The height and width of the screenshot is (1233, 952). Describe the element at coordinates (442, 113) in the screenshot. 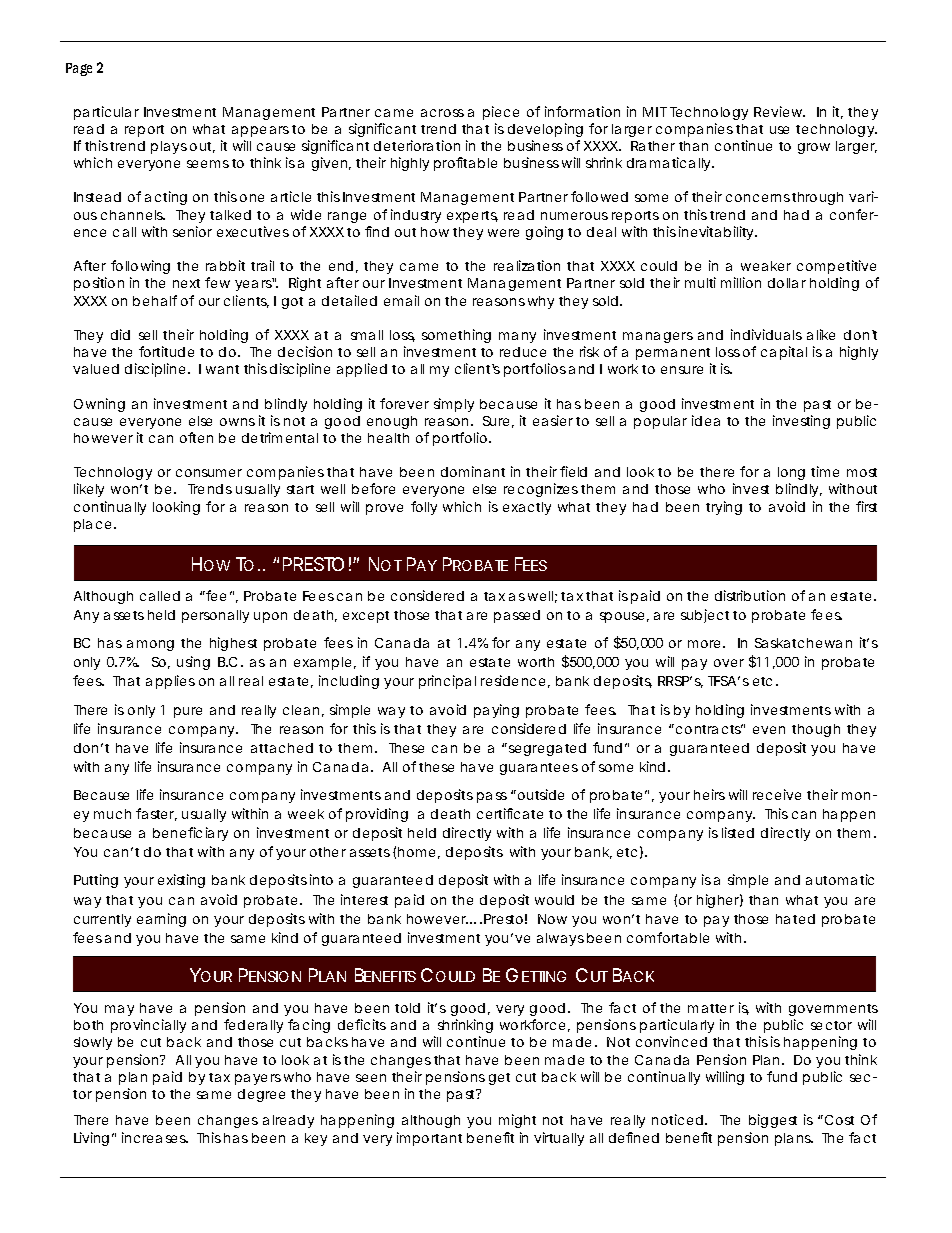

I see `across` at that location.
